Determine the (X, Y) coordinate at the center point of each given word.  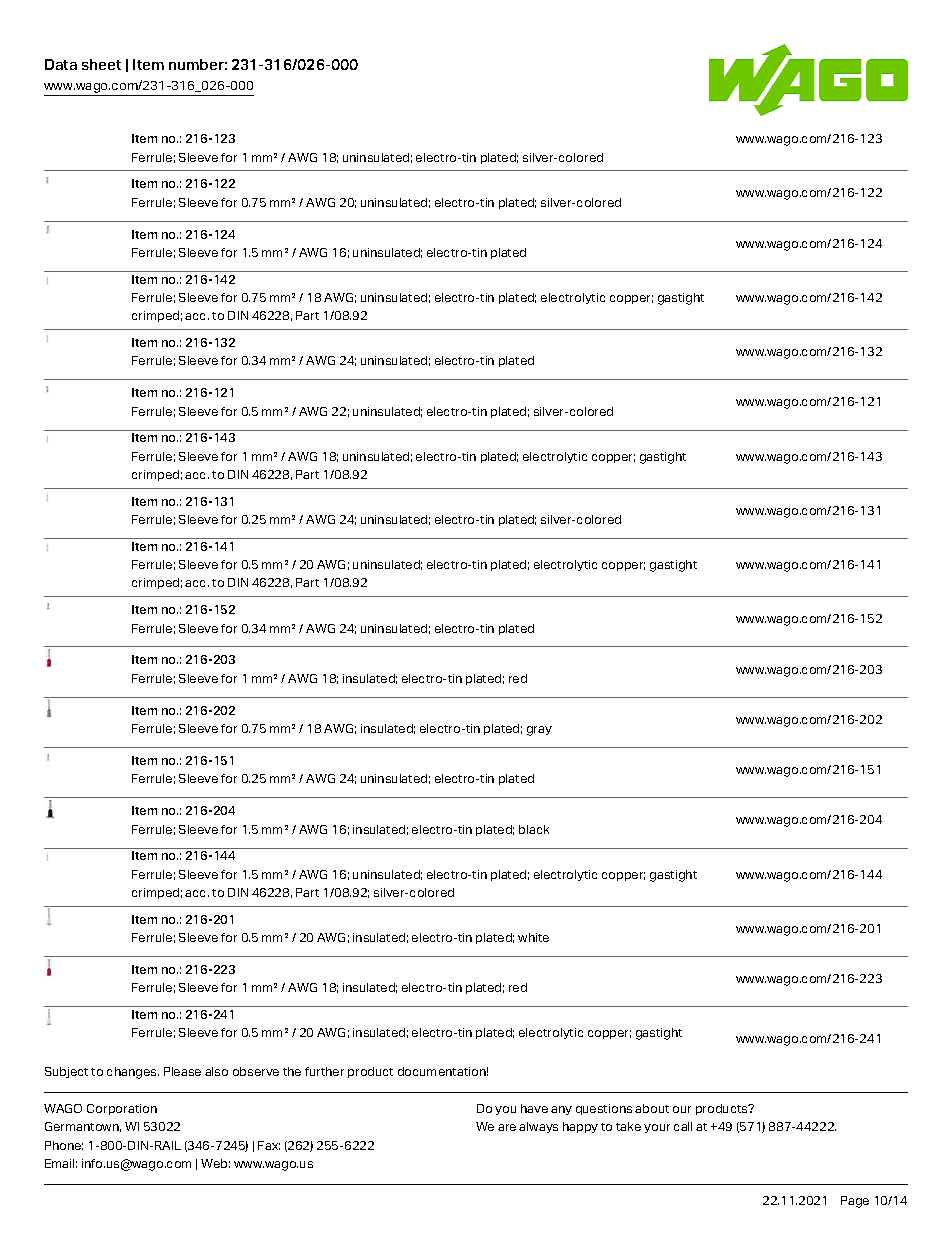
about (652, 1108)
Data (61, 64)
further (324, 1071)
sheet (101, 64)
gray (539, 731)
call (683, 1126)
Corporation (122, 1109)
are (507, 1127)
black (534, 829)
